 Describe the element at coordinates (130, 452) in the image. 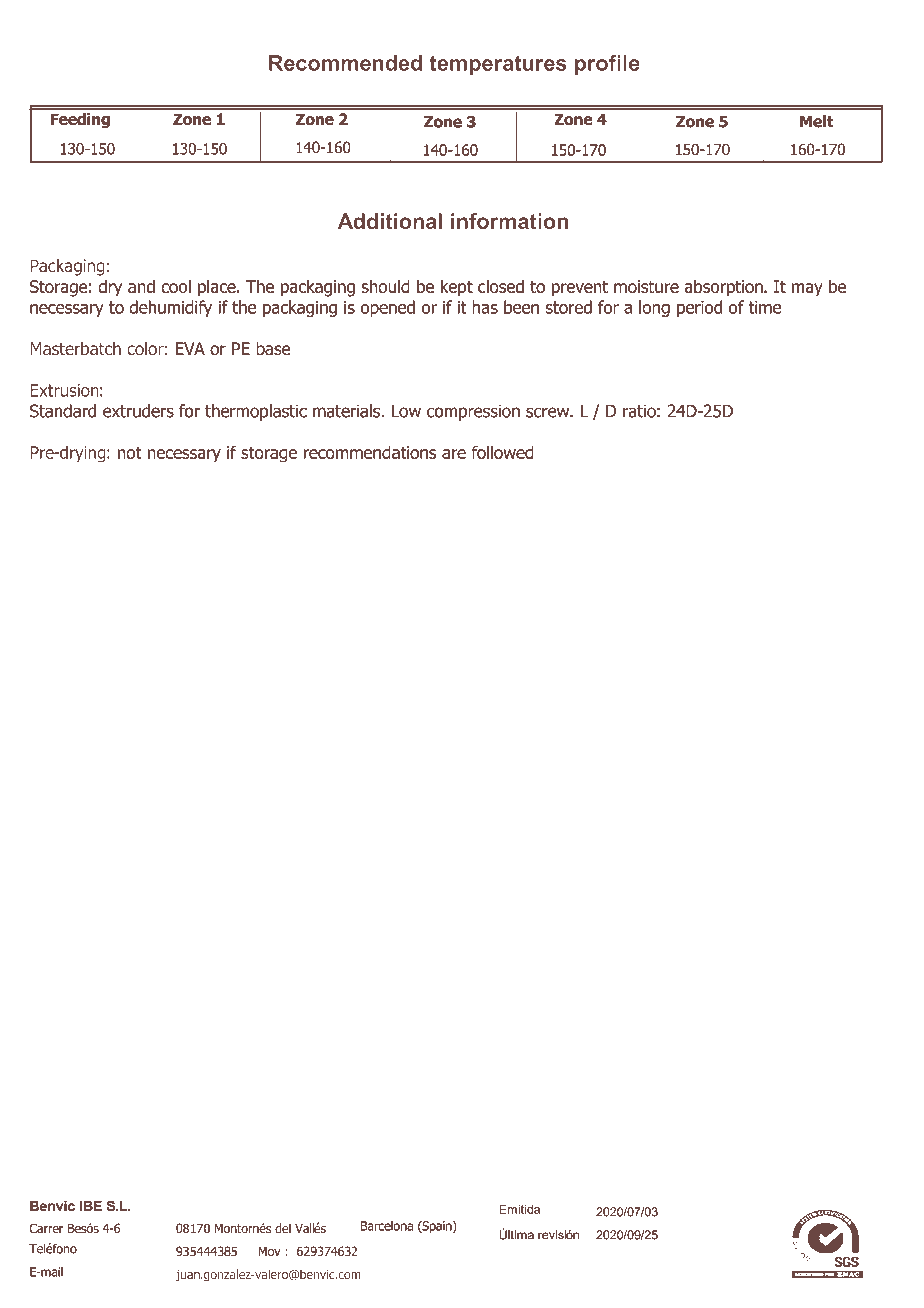

I see `not` at that location.
